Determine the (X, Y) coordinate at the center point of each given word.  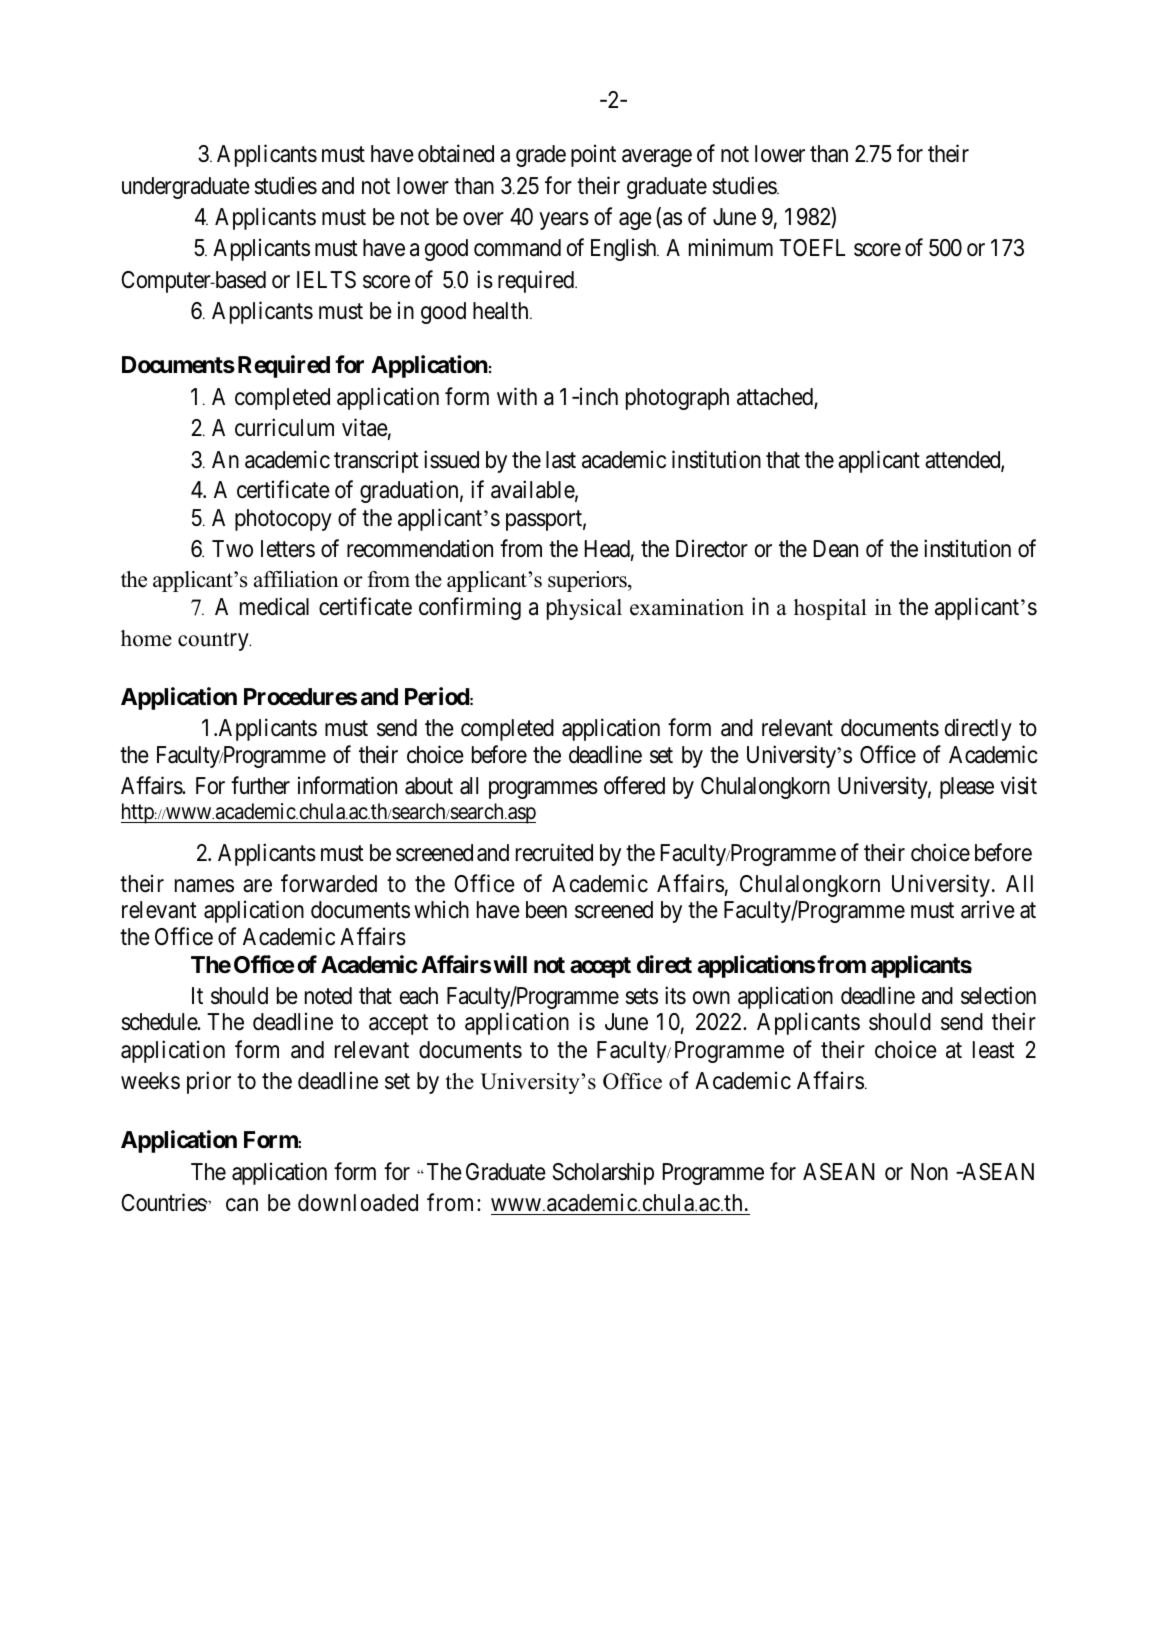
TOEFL (812, 247)
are (257, 886)
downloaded (358, 1203)
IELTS (326, 280)
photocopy (283, 520)
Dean (836, 549)
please (967, 788)
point (593, 156)
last (561, 460)
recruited (554, 852)
